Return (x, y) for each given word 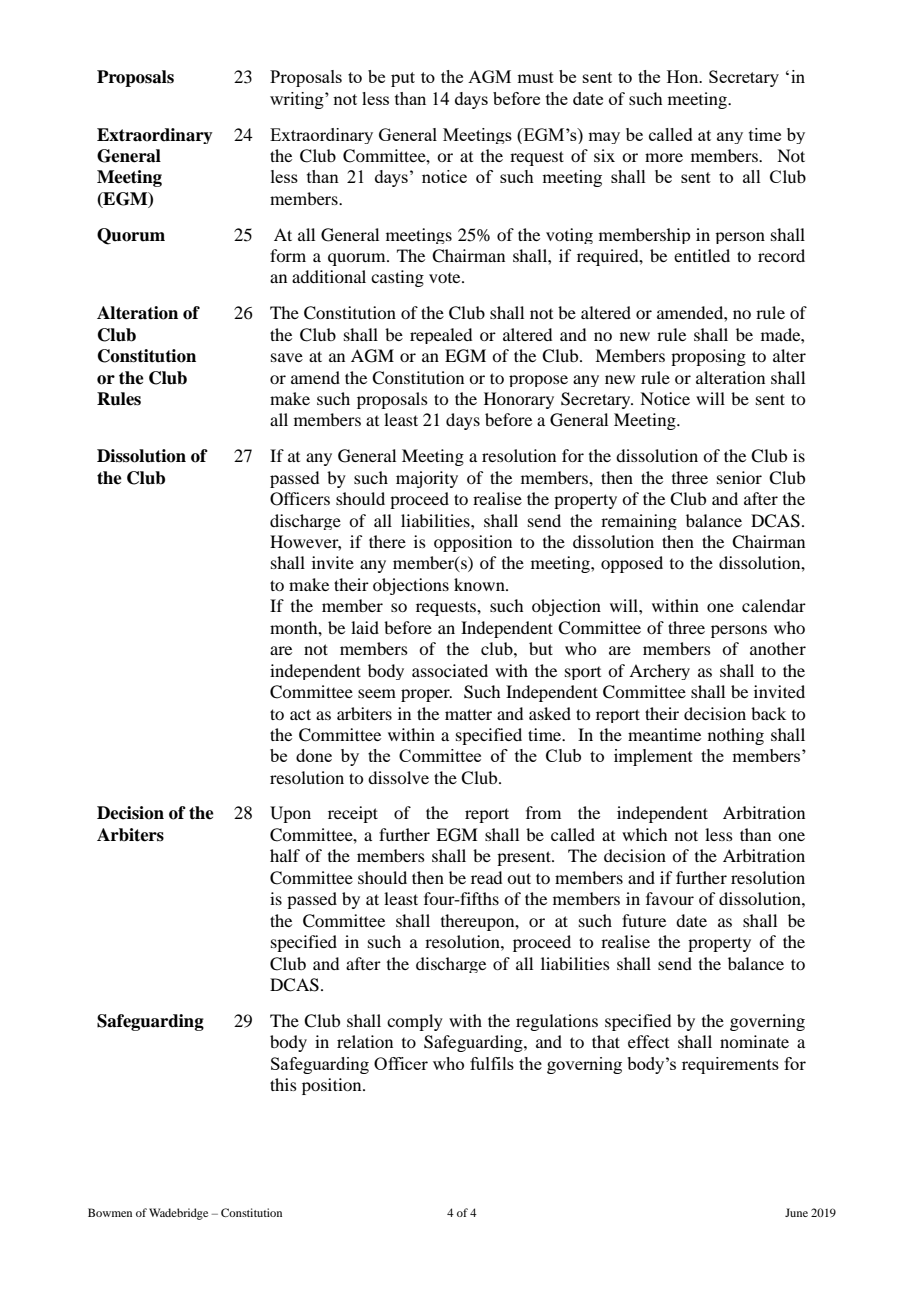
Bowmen (110, 1212)
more (664, 157)
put (403, 79)
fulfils (492, 1063)
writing (298, 100)
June (796, 1212)
